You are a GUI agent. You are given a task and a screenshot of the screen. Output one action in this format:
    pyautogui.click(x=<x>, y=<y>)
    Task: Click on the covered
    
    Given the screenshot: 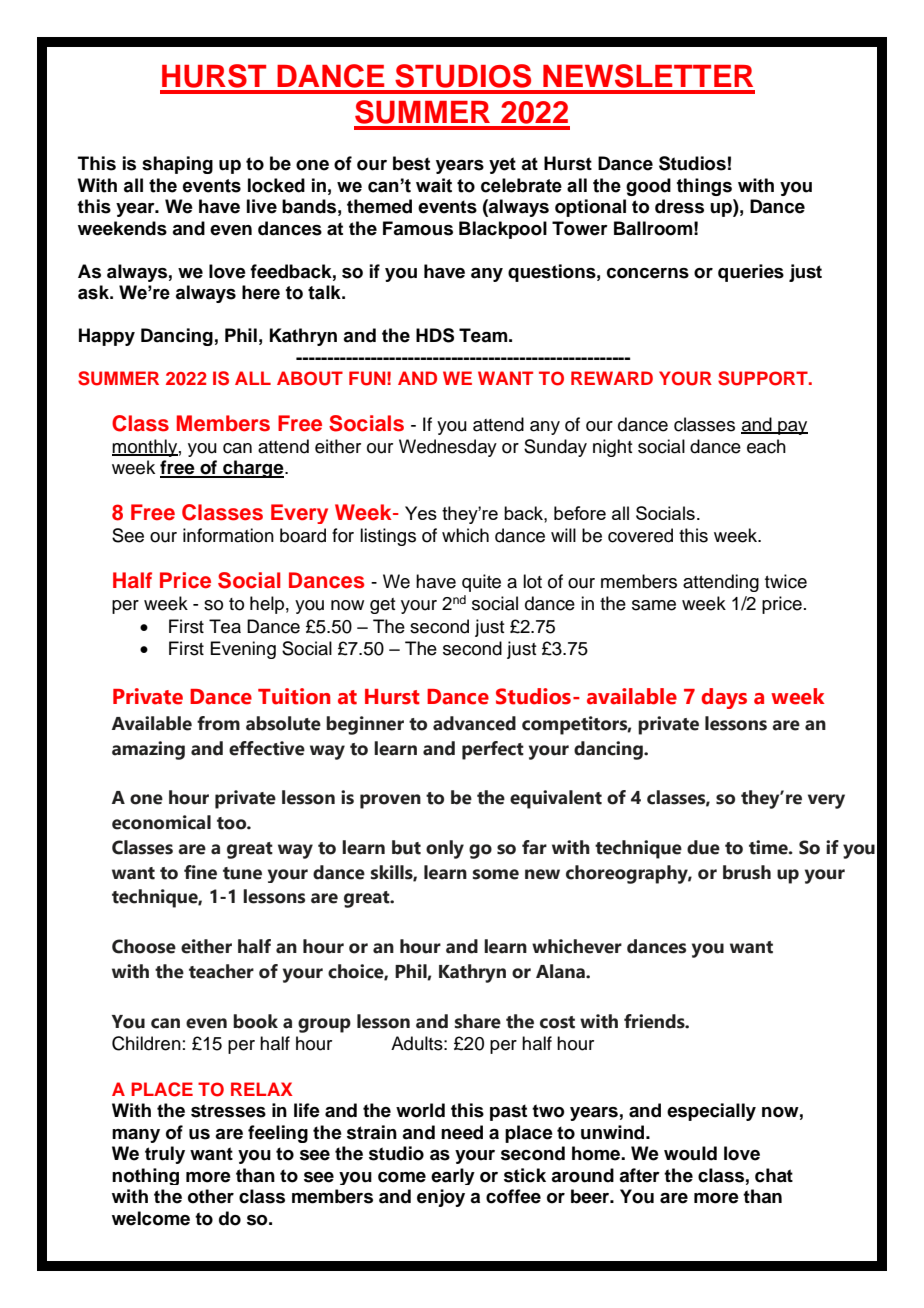 What is the action you would take?
    pyautogui.click(x=640, y=535)
